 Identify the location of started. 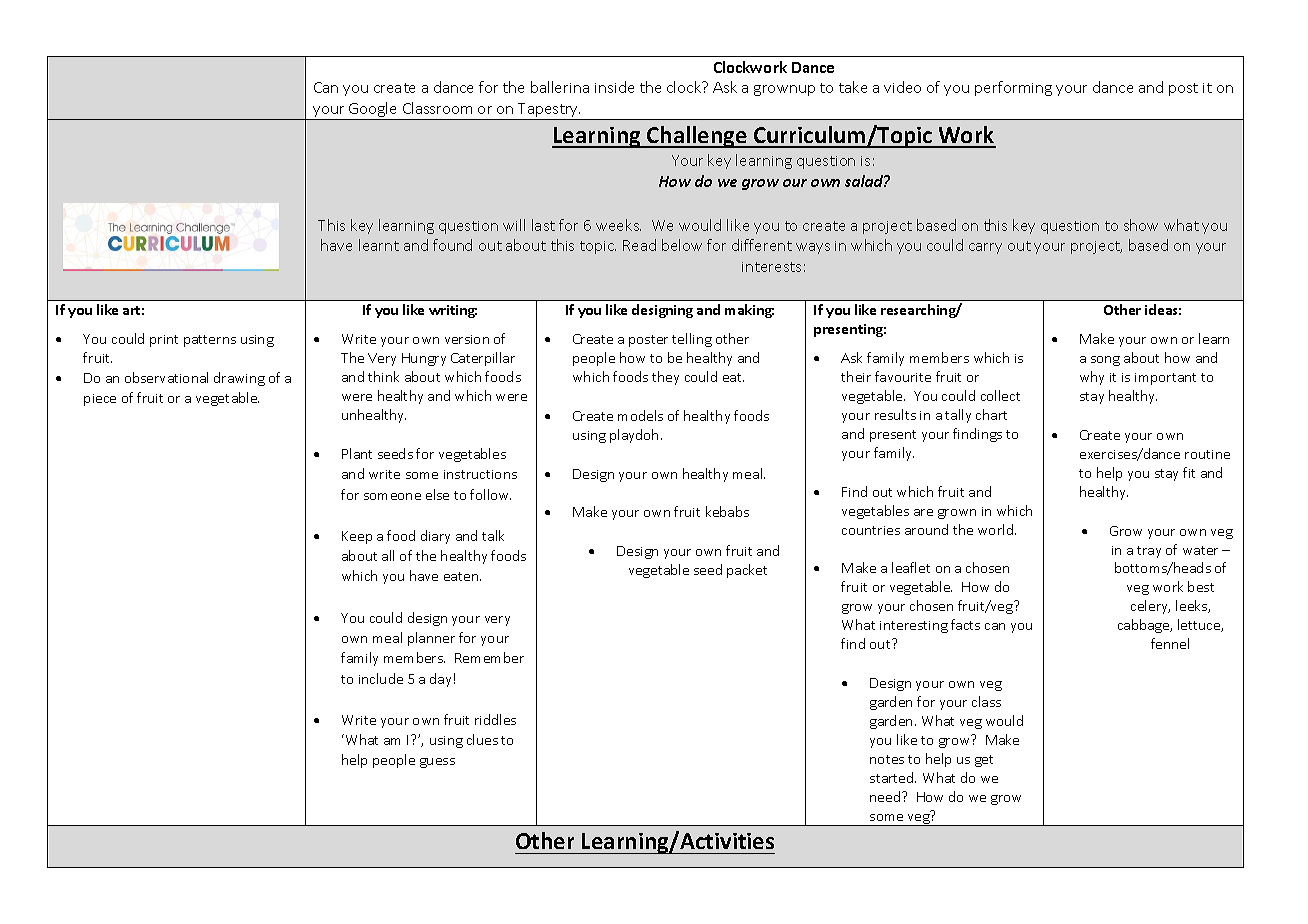
(893, 777).
